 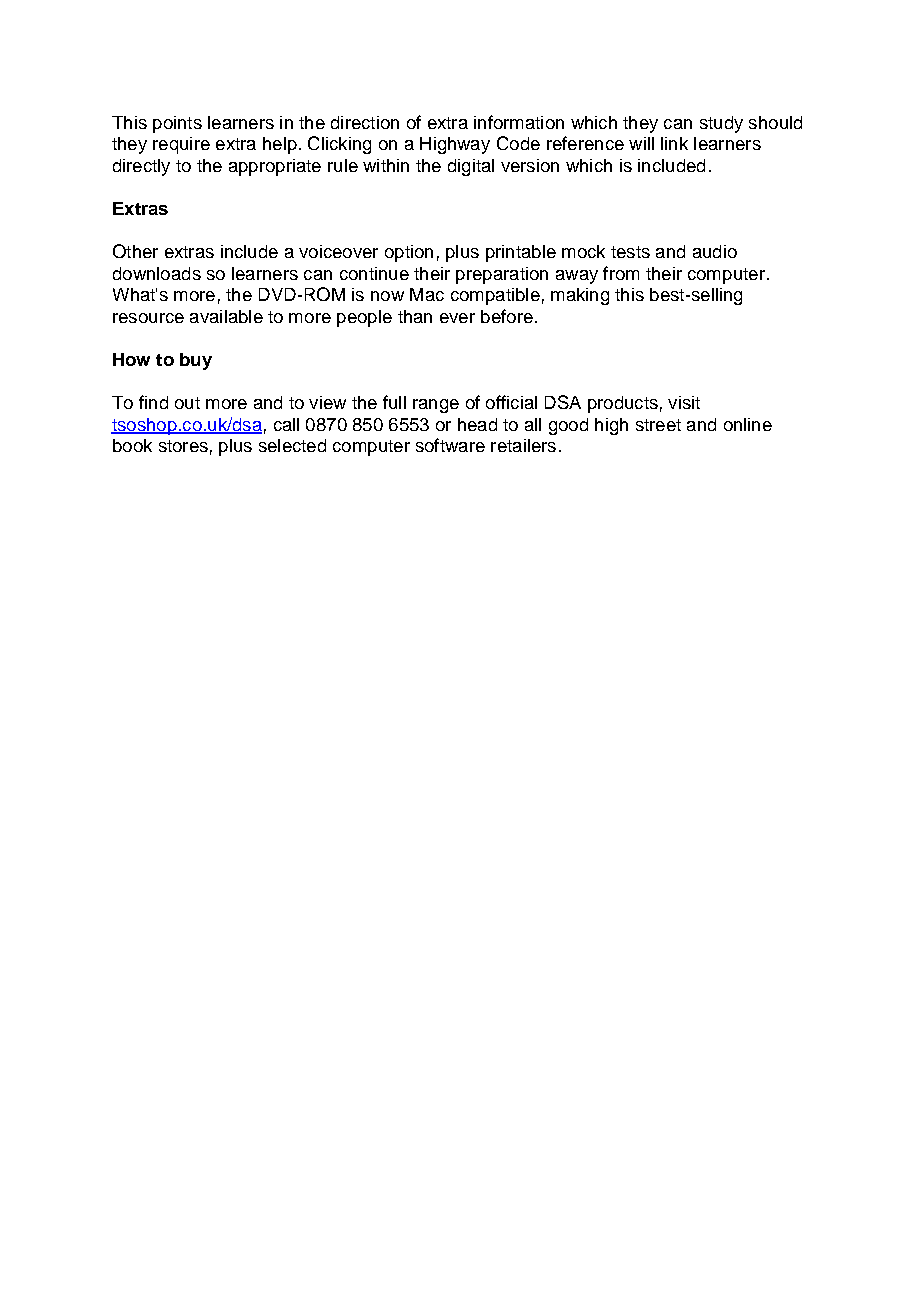 What do you see at coordinates (721, 124) in the screenshot?
I see `study` at bounding box center [721, 124].
